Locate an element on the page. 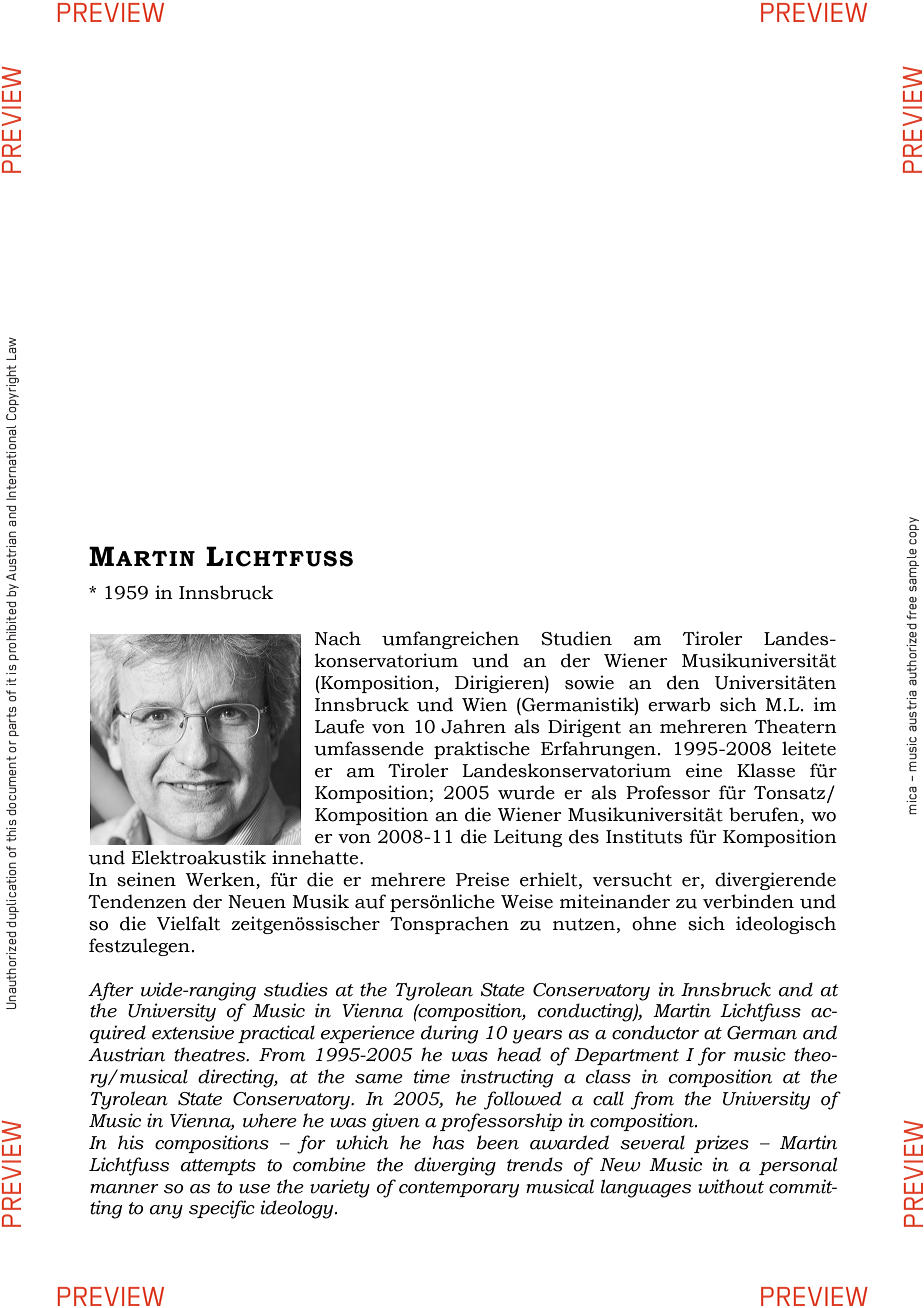 The height and width of the document is (1308, 924). years is located at coordinates (537, 1037).
